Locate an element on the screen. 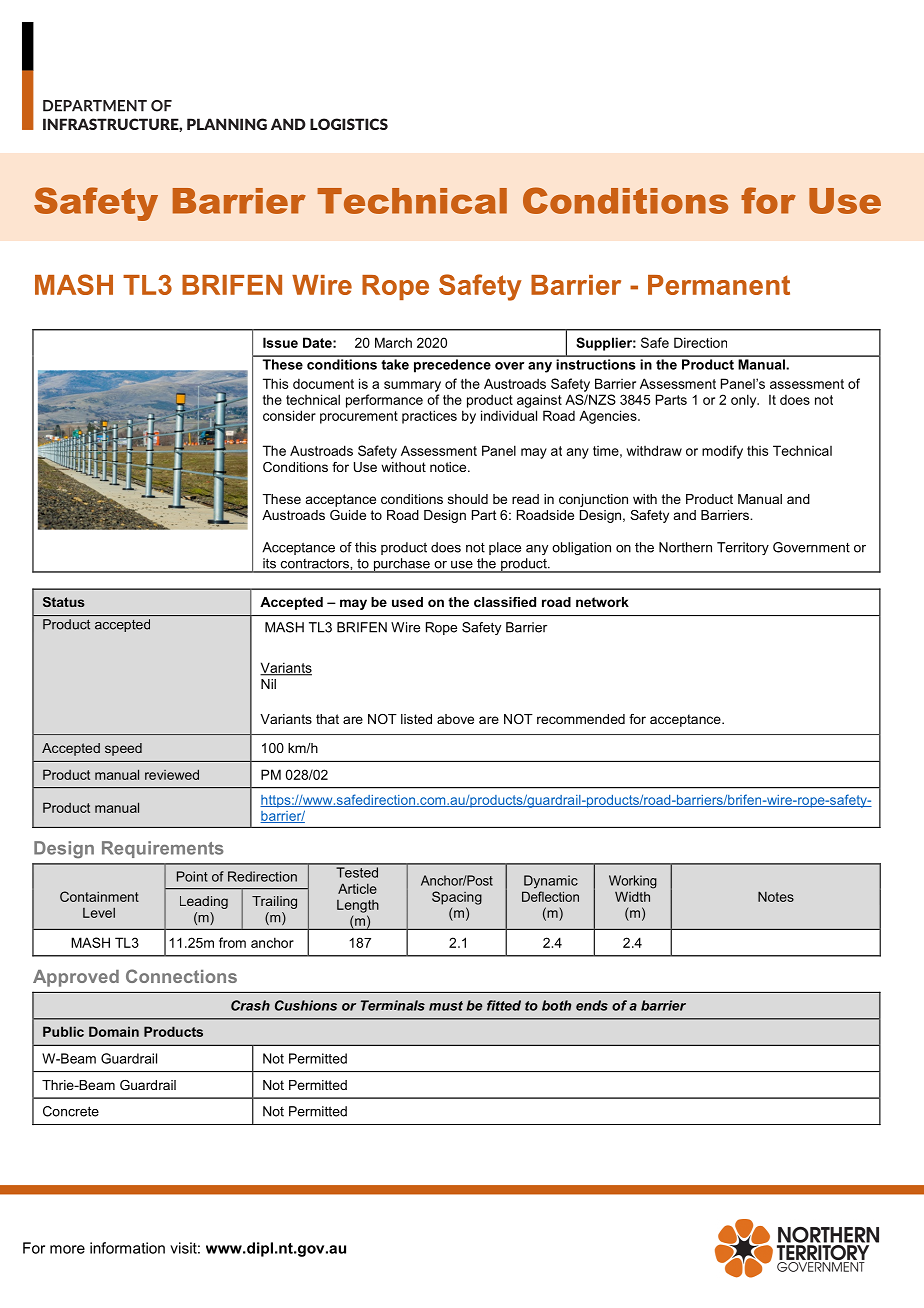 The height and width of the screenshot is (1308, 924). Northern is located at coordinates (685, 547).
